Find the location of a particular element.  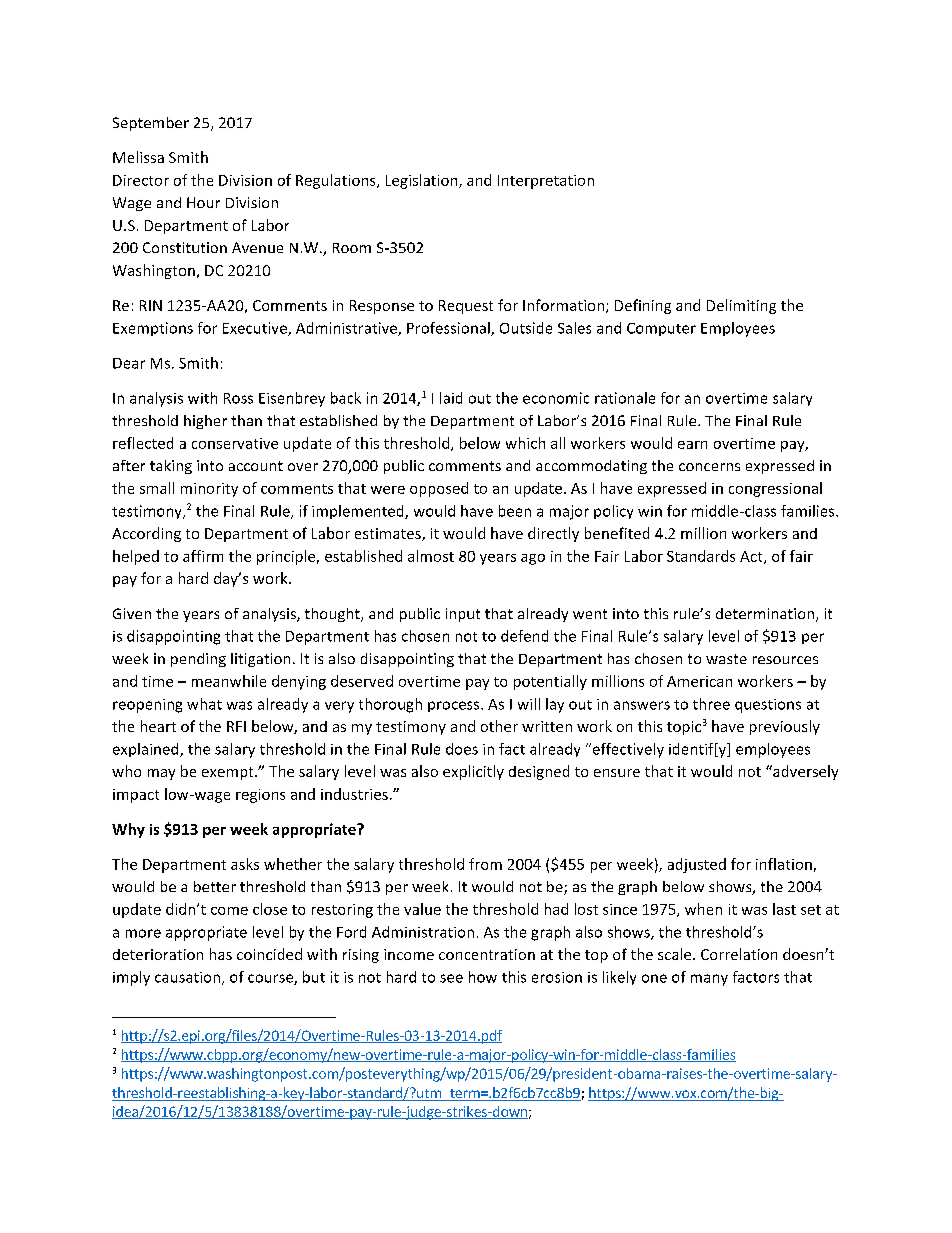

concentration is located at coordinates (487, 954).
